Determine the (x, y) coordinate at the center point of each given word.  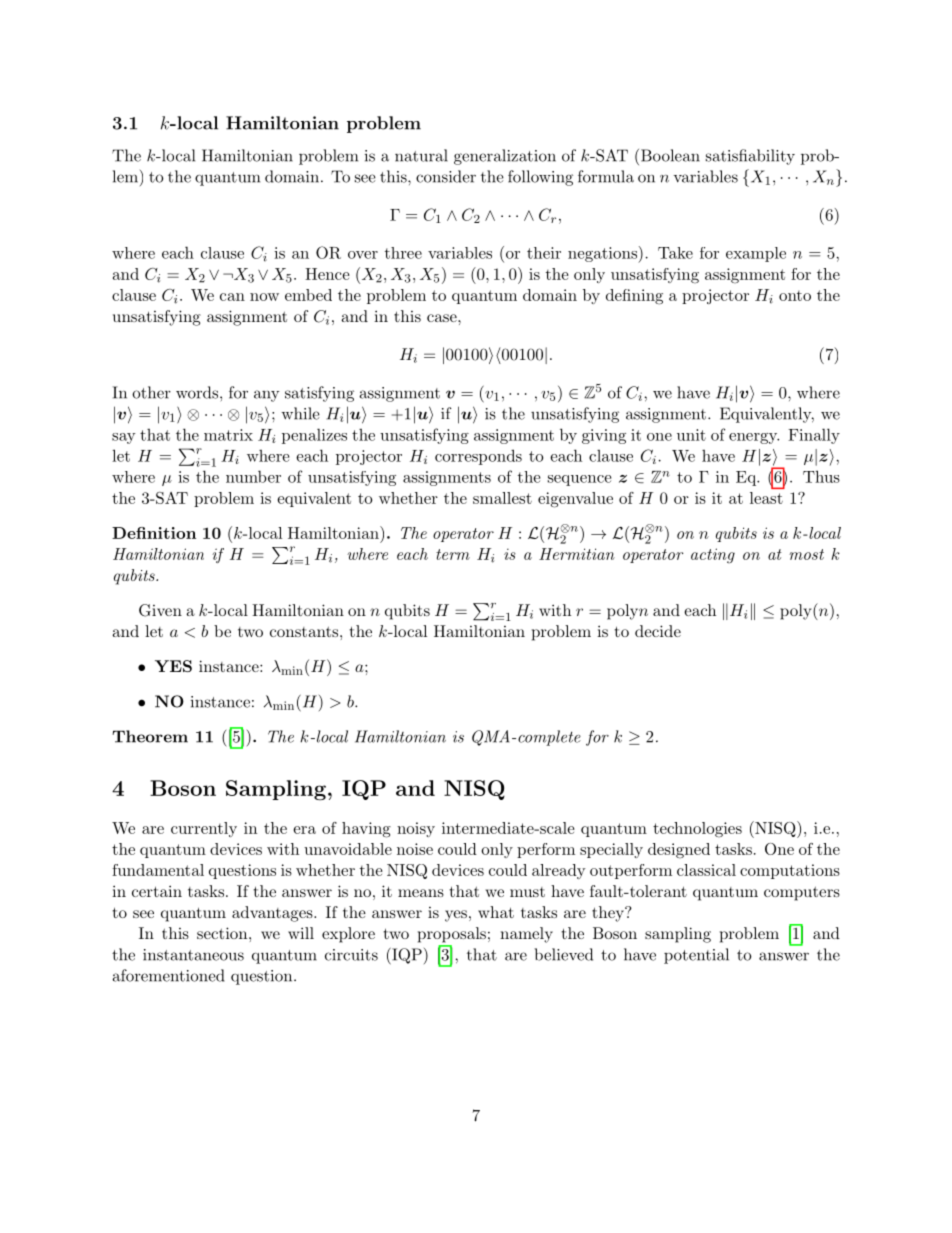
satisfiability (750, 157)
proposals (452, 935)
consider (446, 176)
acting (713, 555)
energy (754, 438)
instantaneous (193, 955)
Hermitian (577, 554)
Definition (154, 533)
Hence (327, 274)
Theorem (150, 736)
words (197, 392)
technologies (697, 830)
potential (696, 956)
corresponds (478, 457)
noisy (416, 829)
